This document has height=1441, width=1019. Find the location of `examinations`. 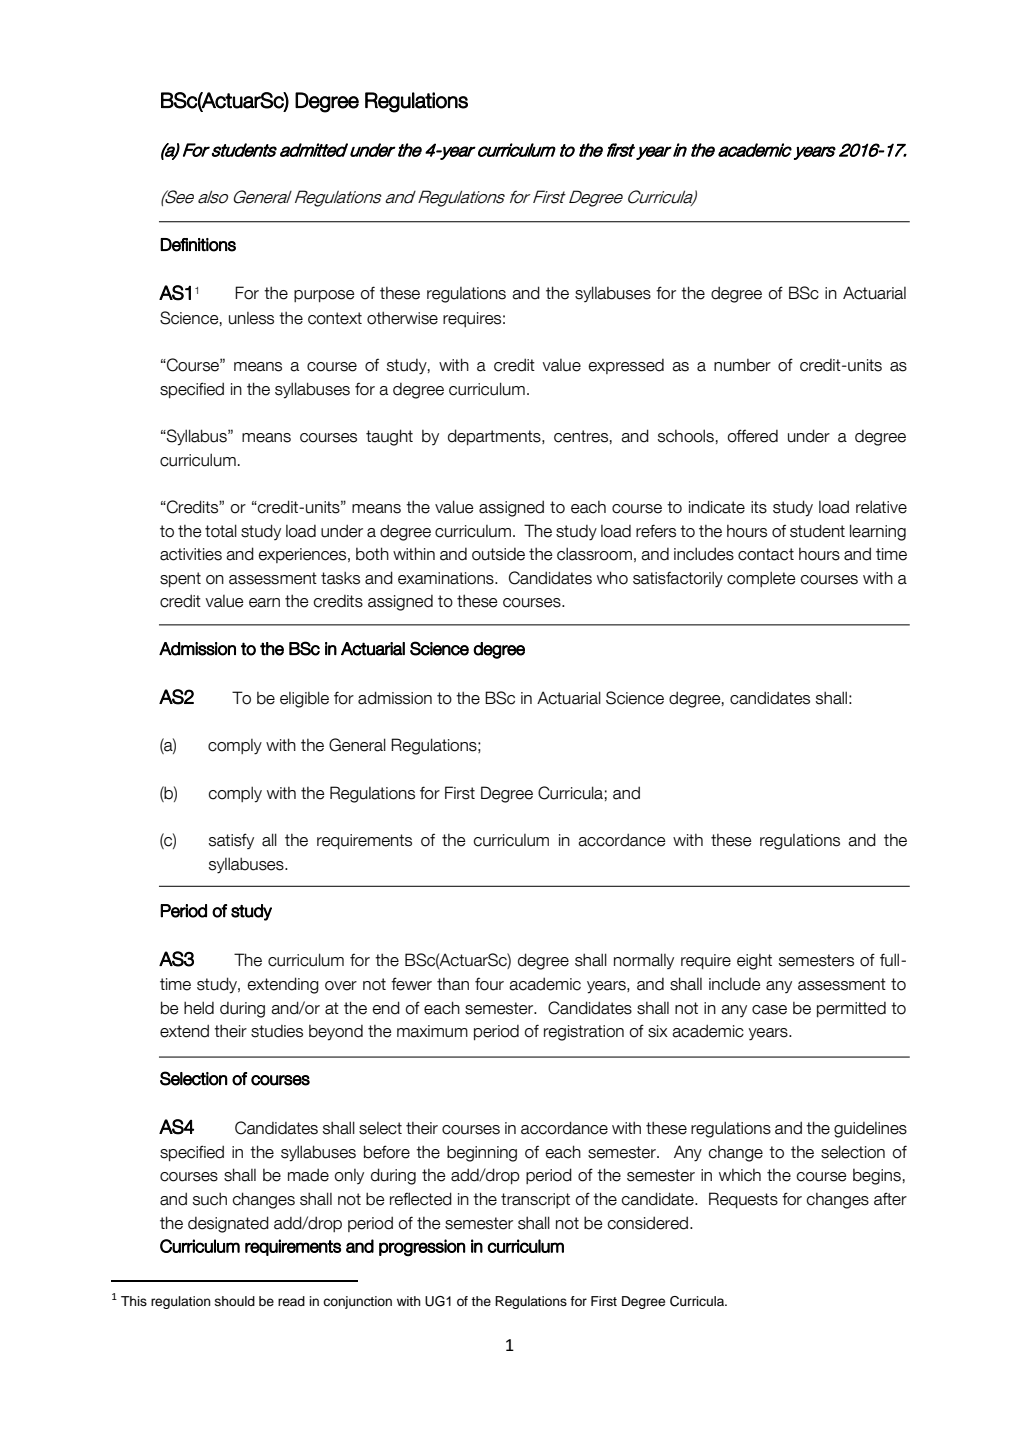

examinations is located at coordinates (447, 578).
